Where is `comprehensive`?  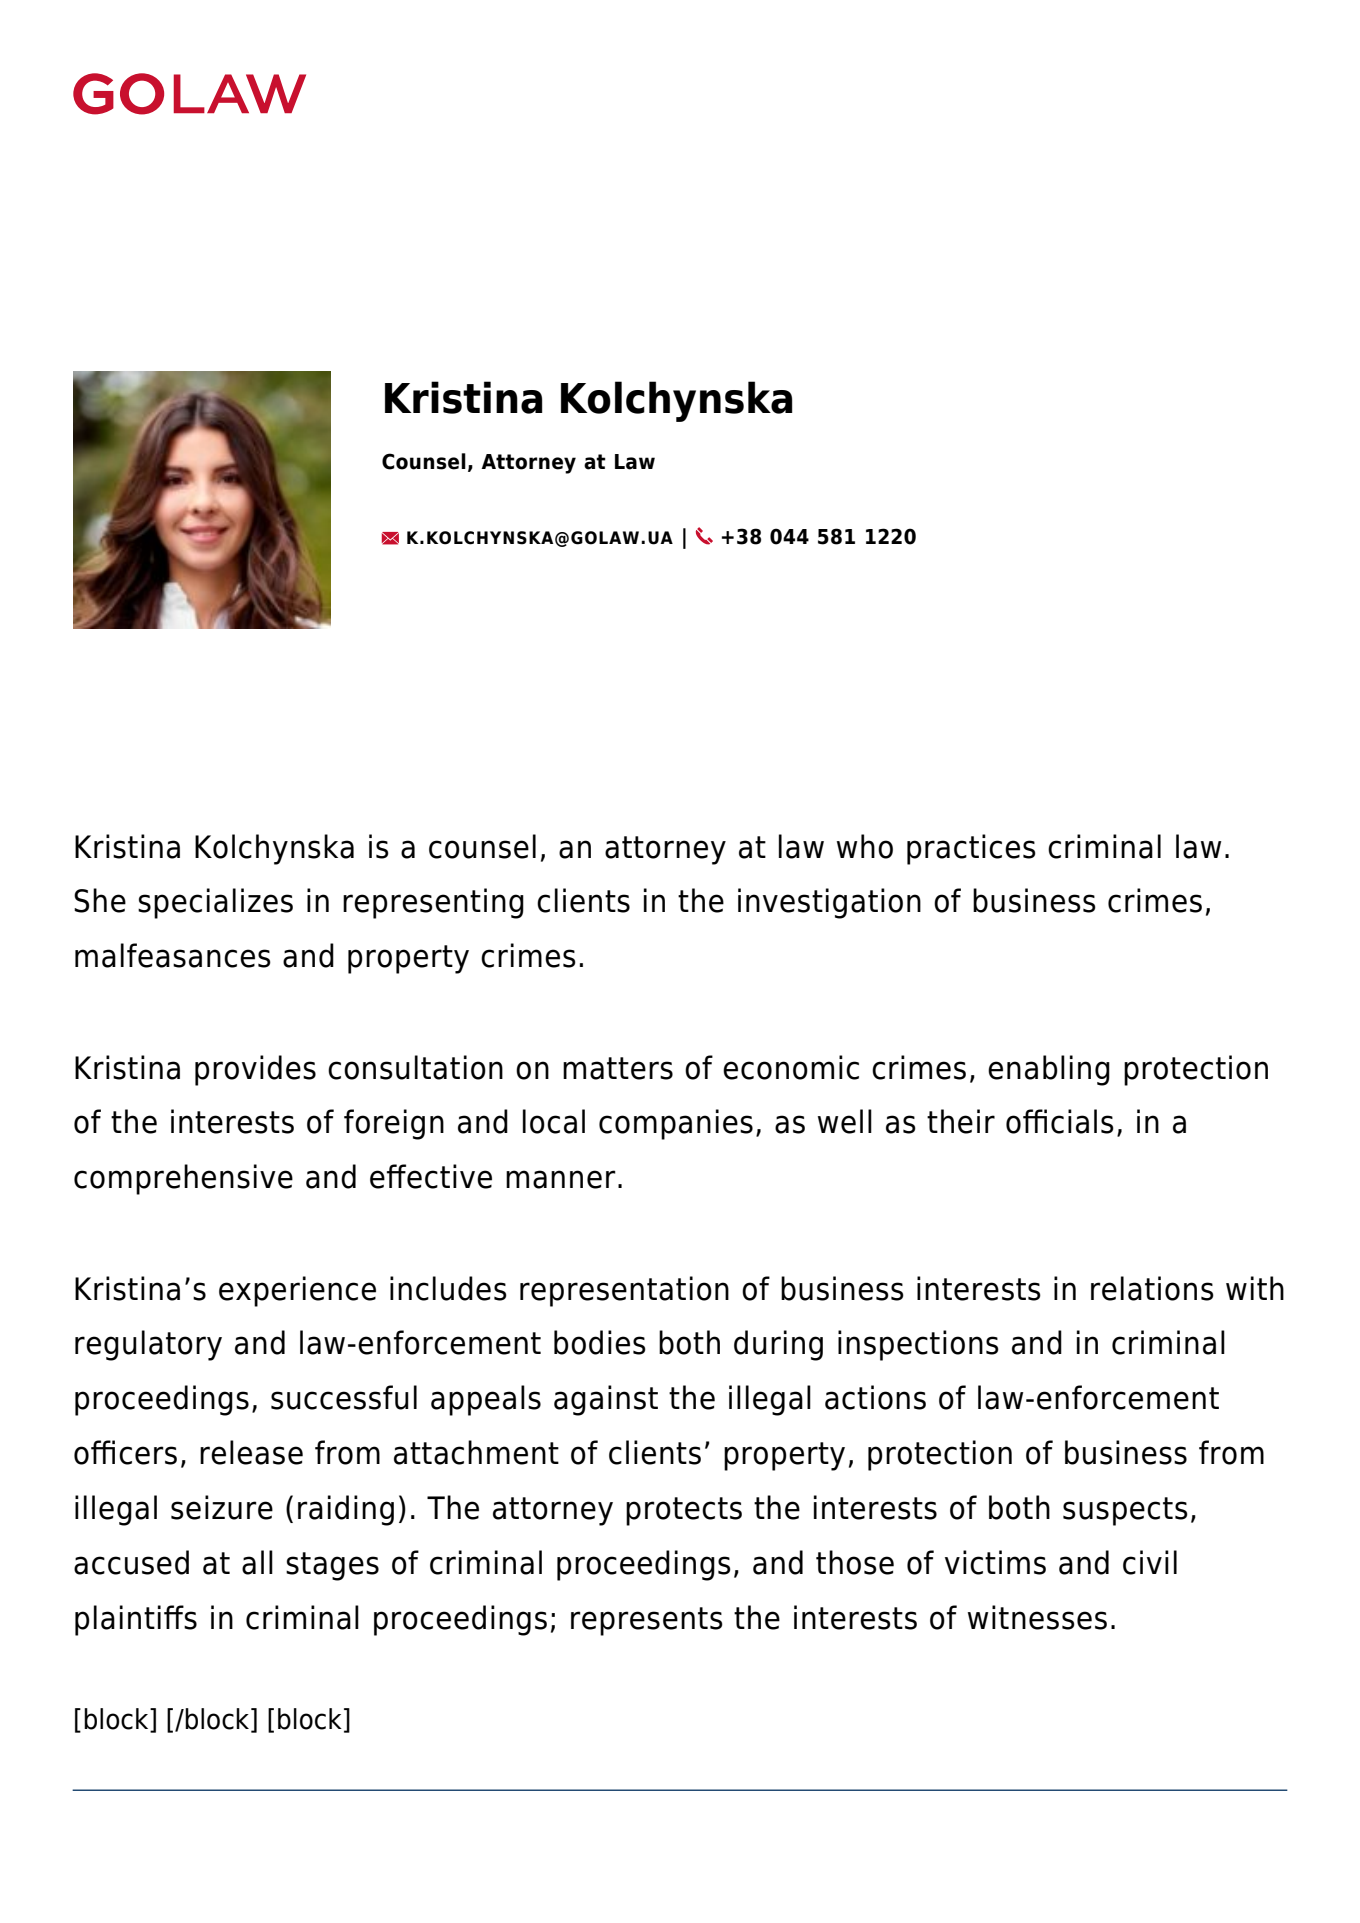
comprehensive is located at coordinates (183, 1179).
